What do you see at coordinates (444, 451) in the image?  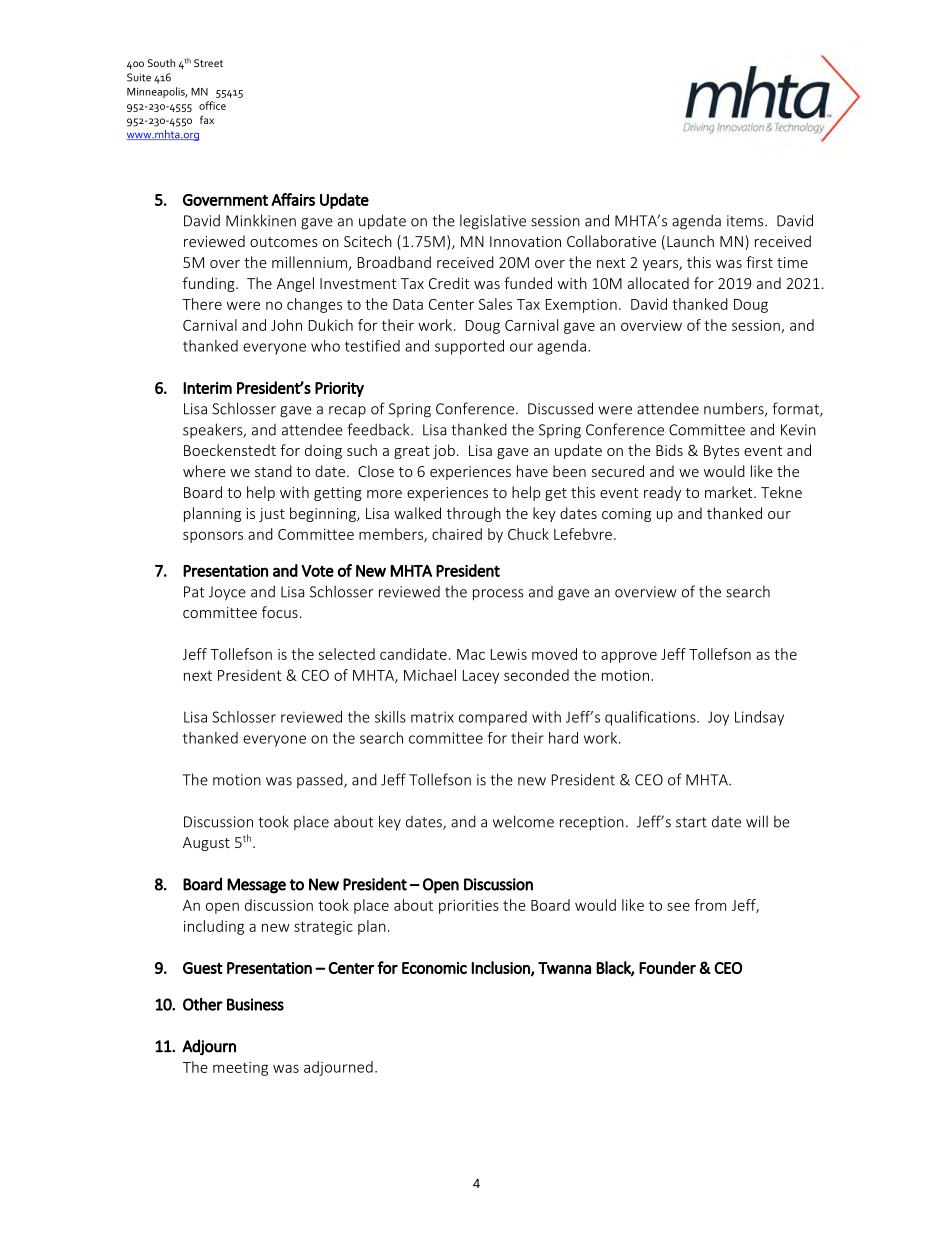 I see `job` at bounding box center [444, 451].
